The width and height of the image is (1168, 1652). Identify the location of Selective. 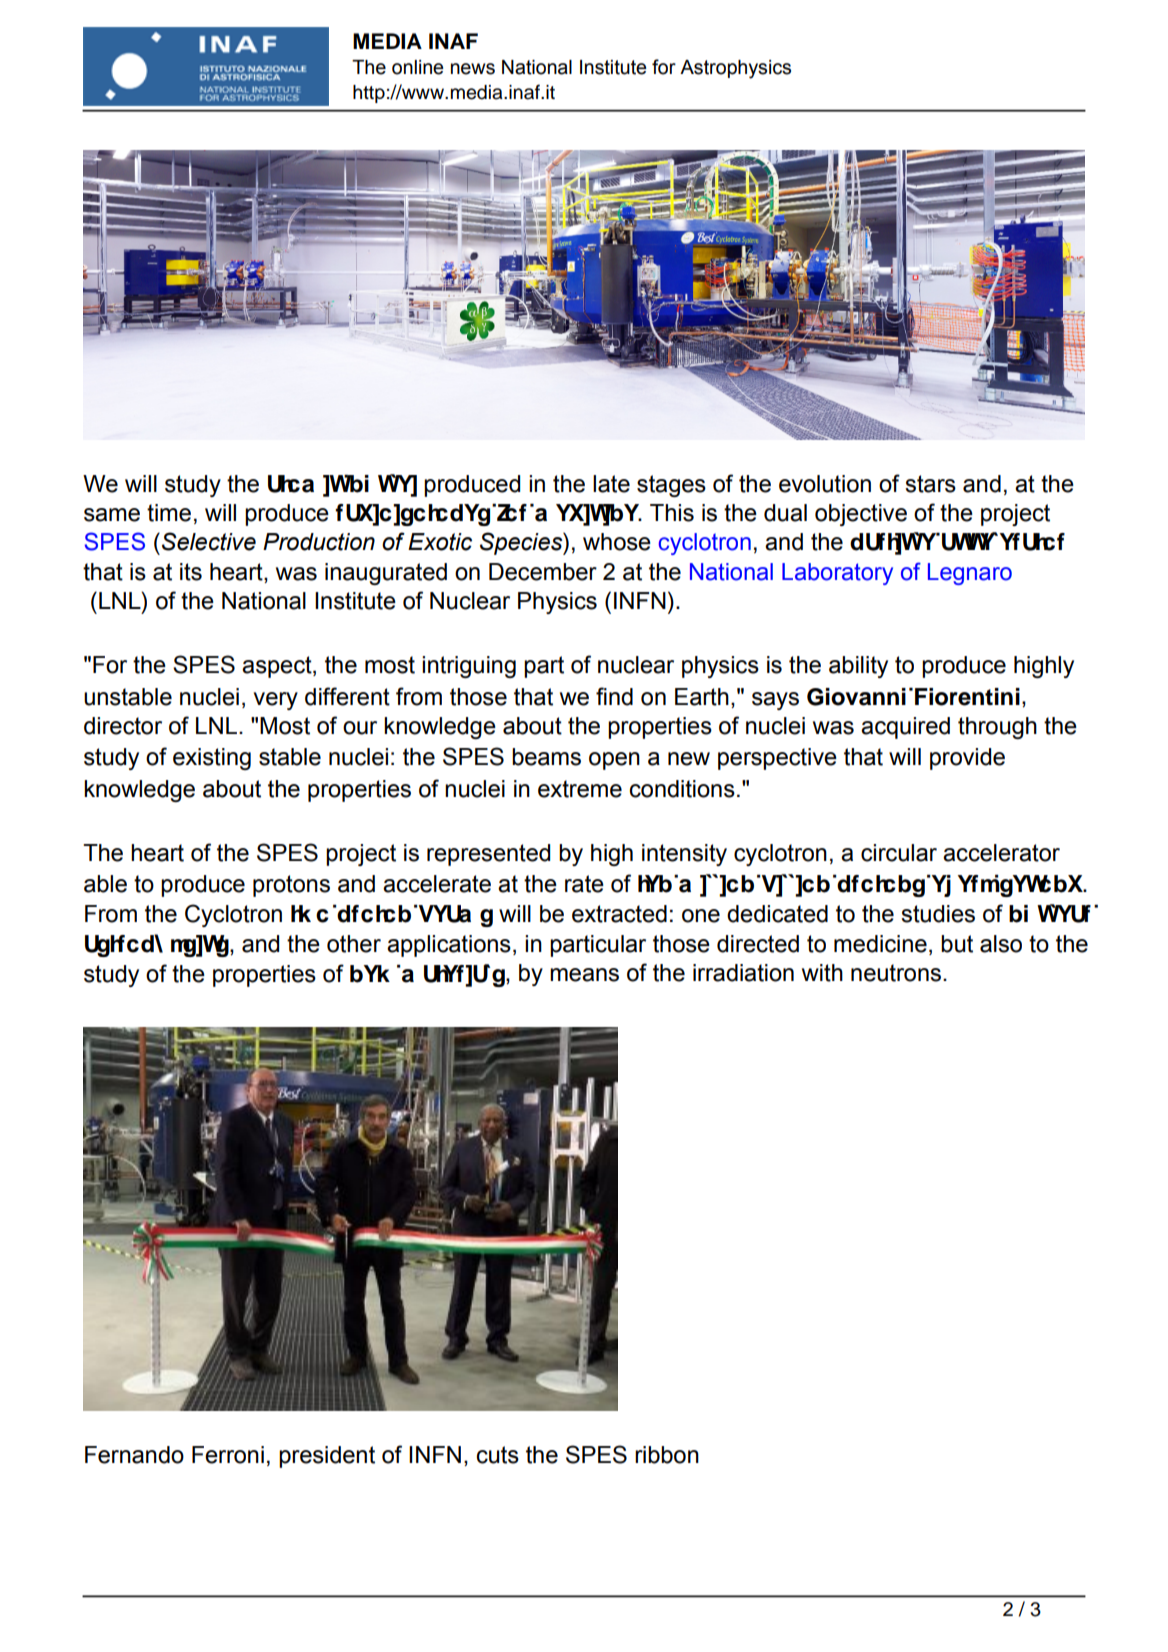
(209, 541).
